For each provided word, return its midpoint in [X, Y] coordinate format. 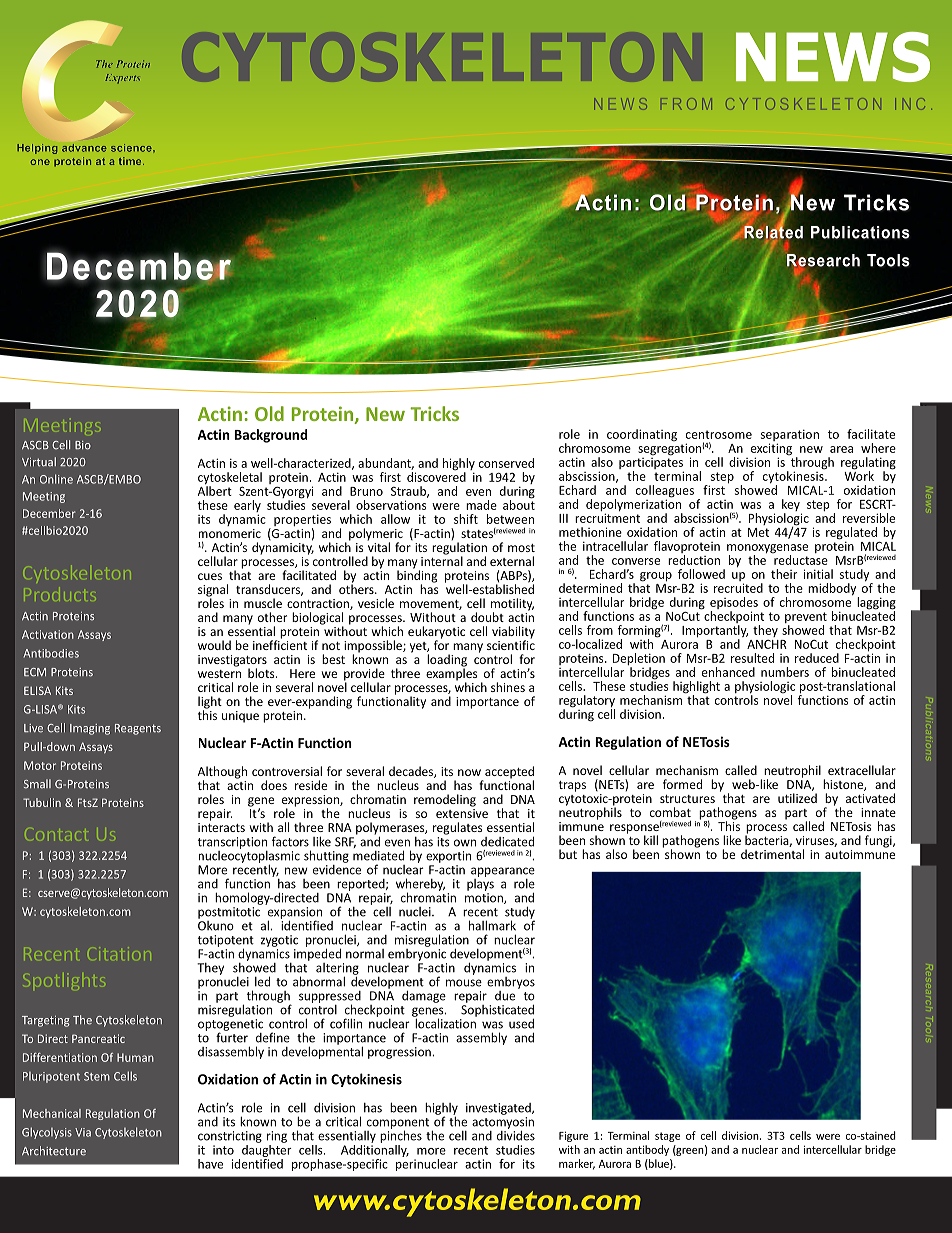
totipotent [226, 942]
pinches [401, 1135]
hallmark [492, 925]
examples [451, 674]
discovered [436, 476]
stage [667, 1137]
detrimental [772, 854]
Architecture [54, 1151]
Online [56, 479]
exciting [771, 450]
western [219, 674]
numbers [785, 672]
